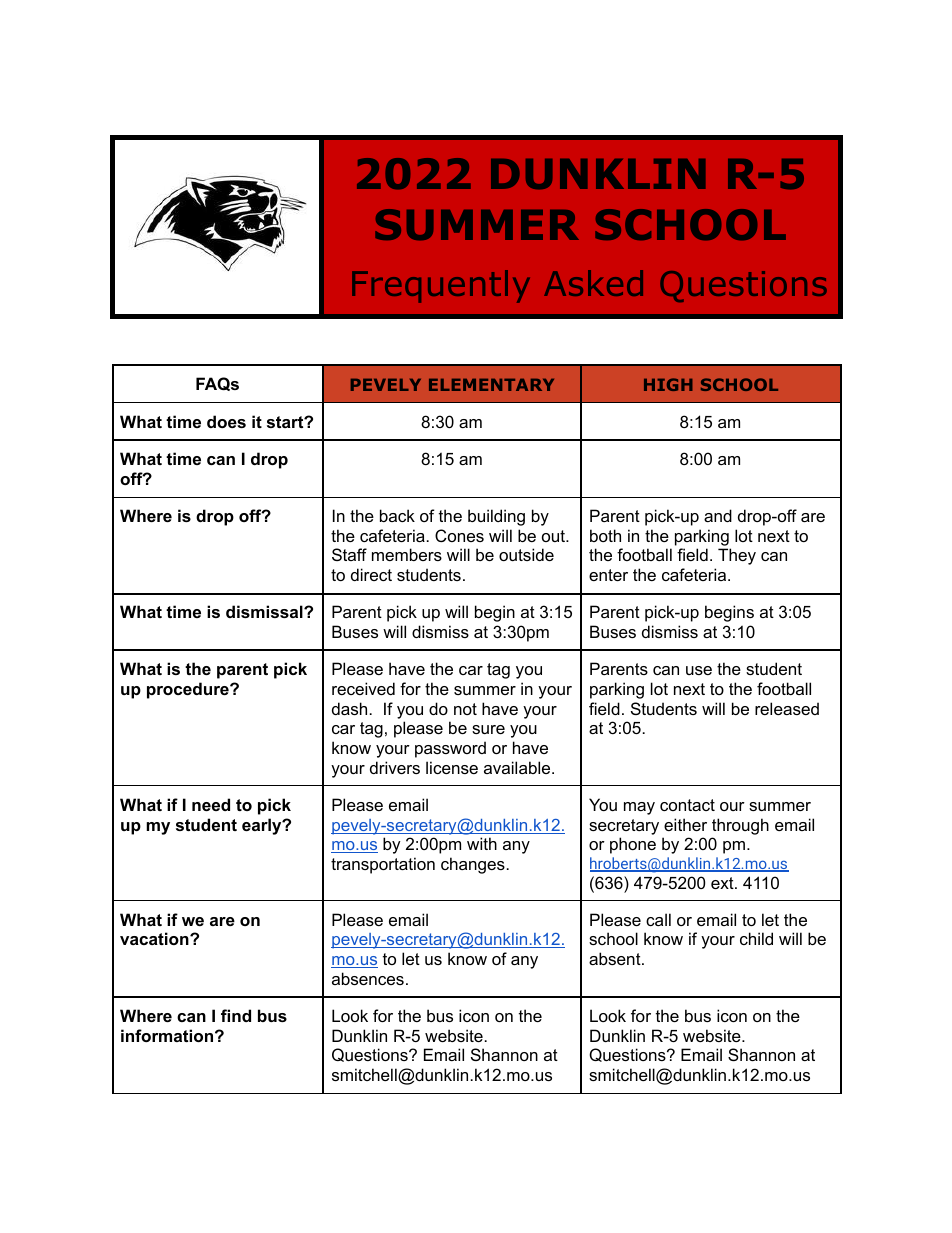 This image has width=952, height=1233. What do you see at coordinates (368, 978) in the image?
I see `absences` at bounding box center [368, 978].
